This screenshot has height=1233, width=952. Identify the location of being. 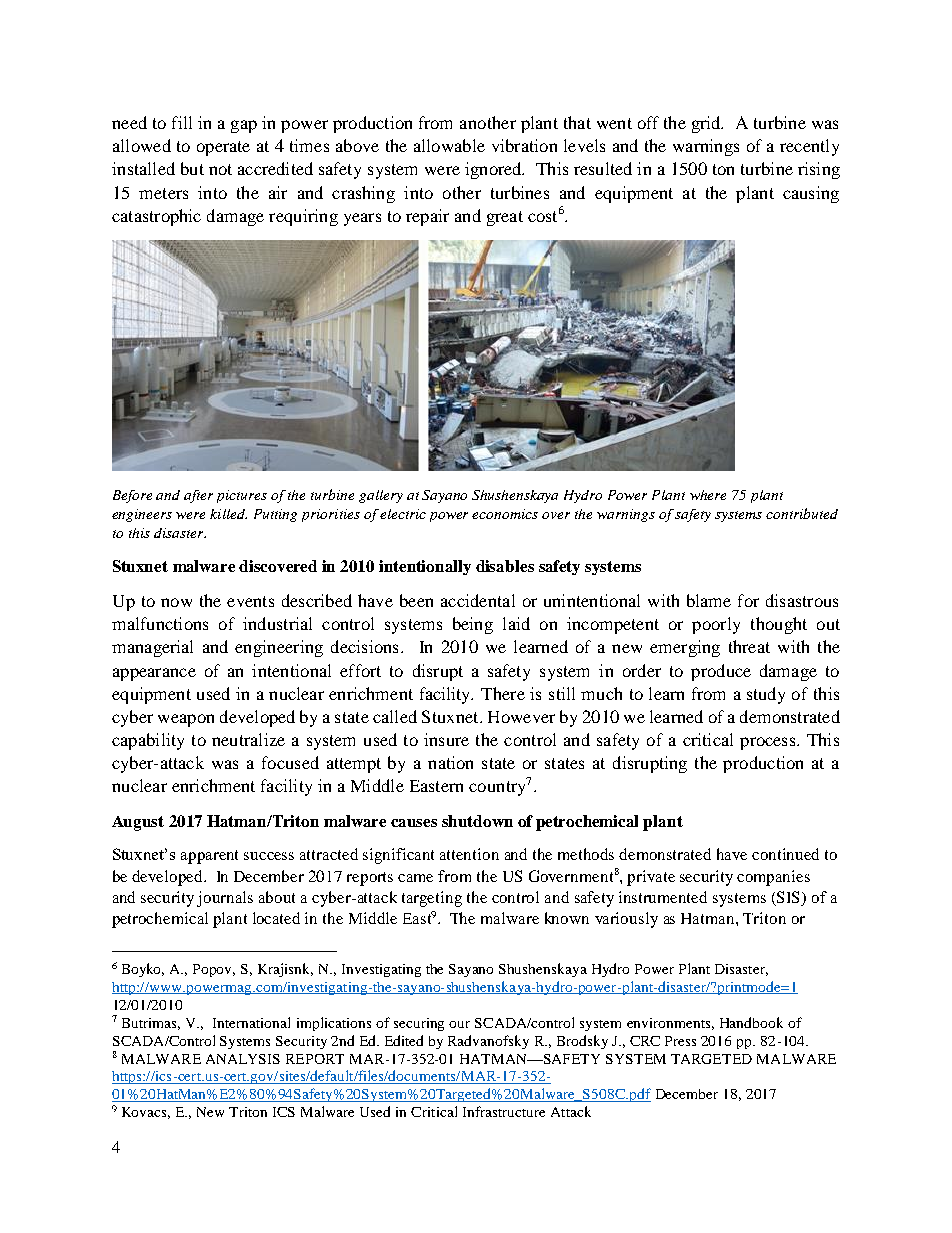
(473, 625).
